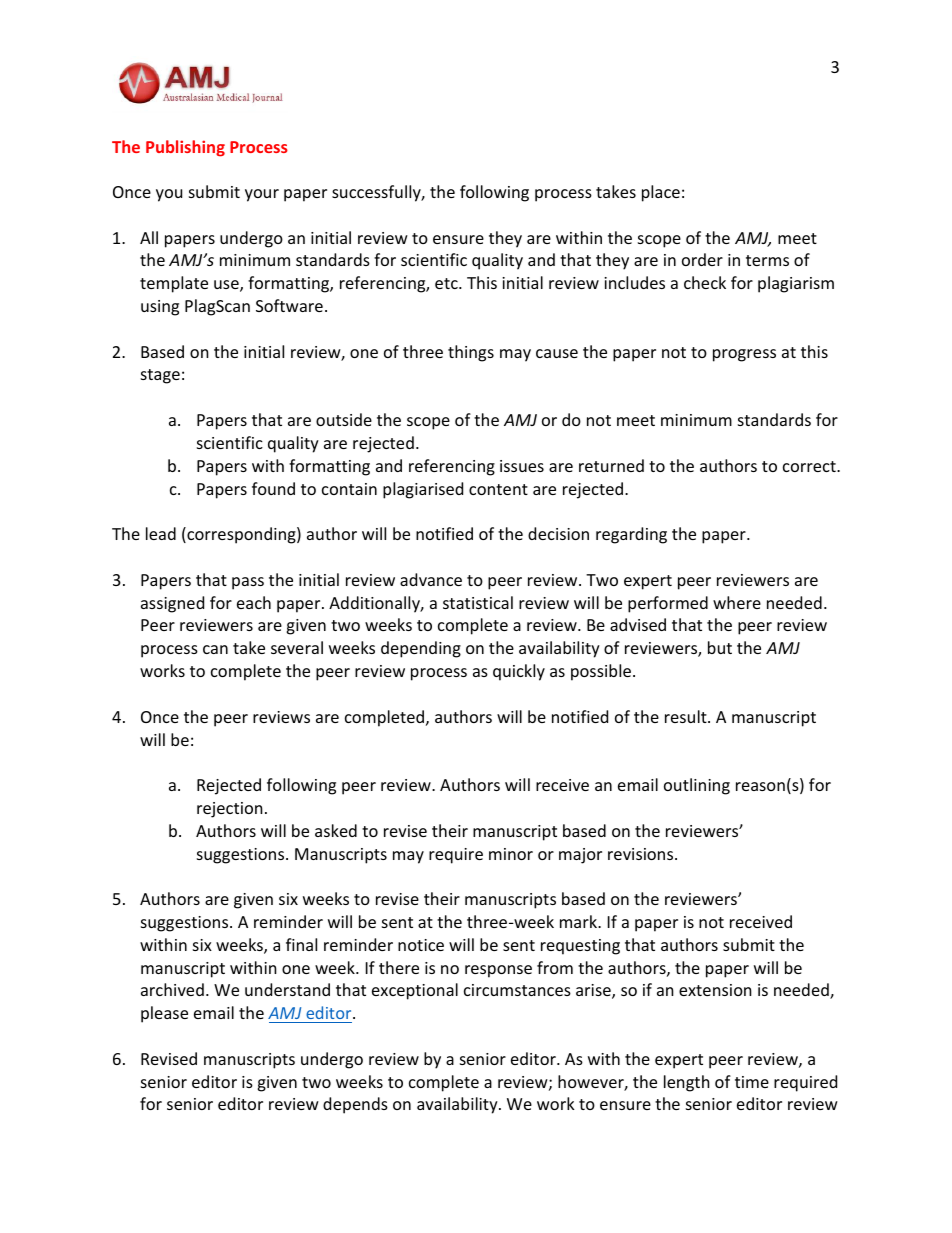  I want to click on several, so click(297, 647).
